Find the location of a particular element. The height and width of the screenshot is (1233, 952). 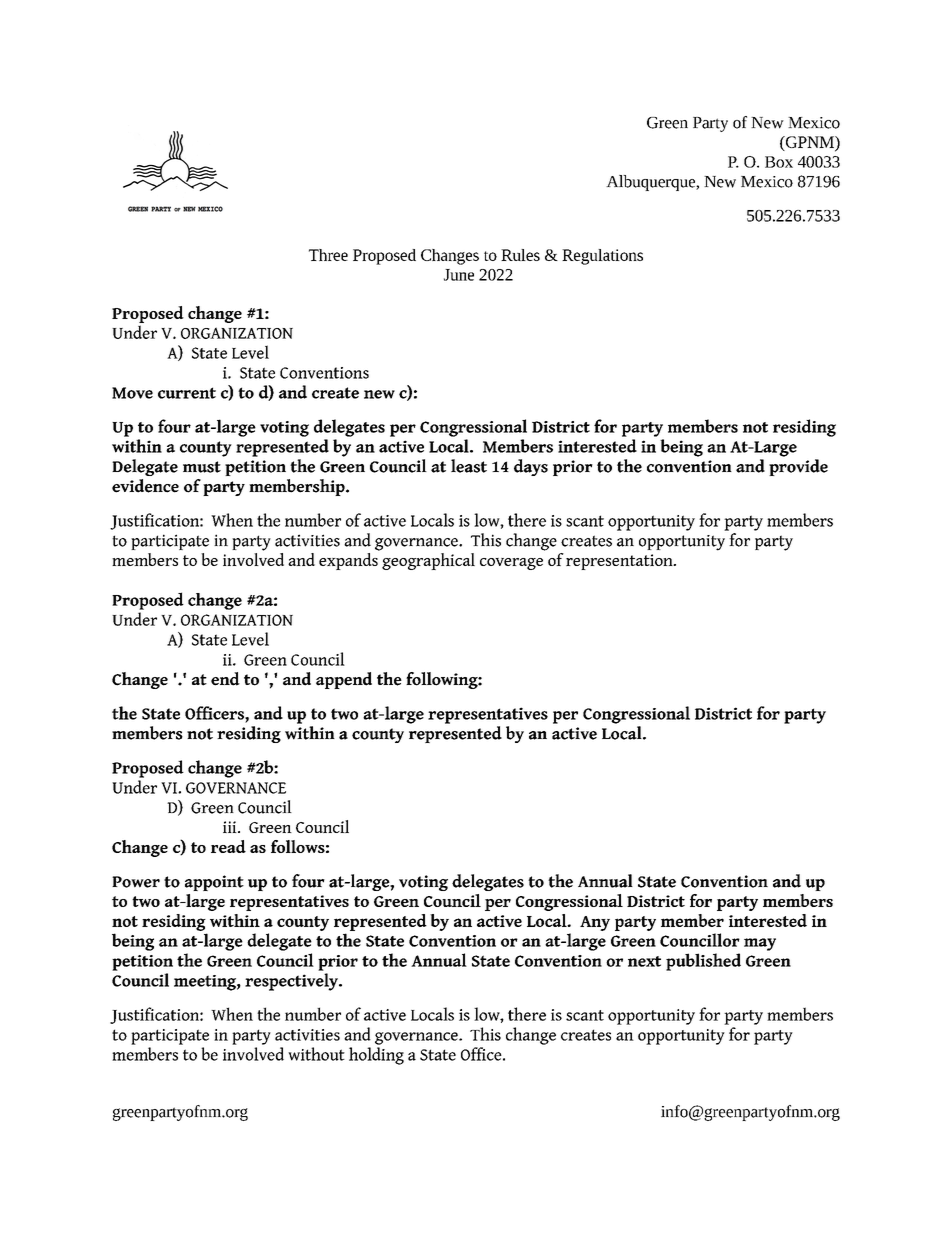

Any is located at coordinates (595, 923).
